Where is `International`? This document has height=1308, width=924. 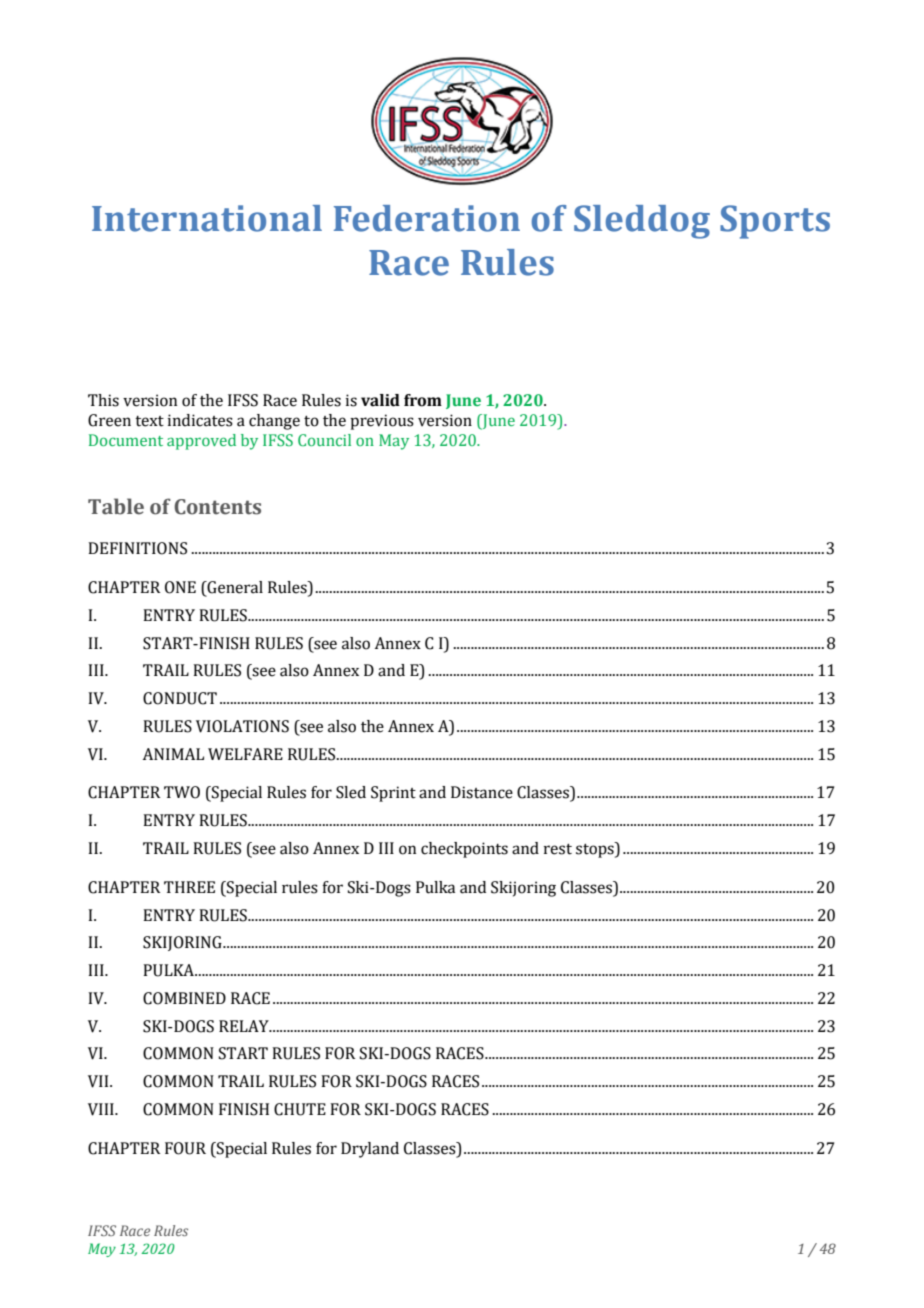
International is located at coordinates (207, 218).
